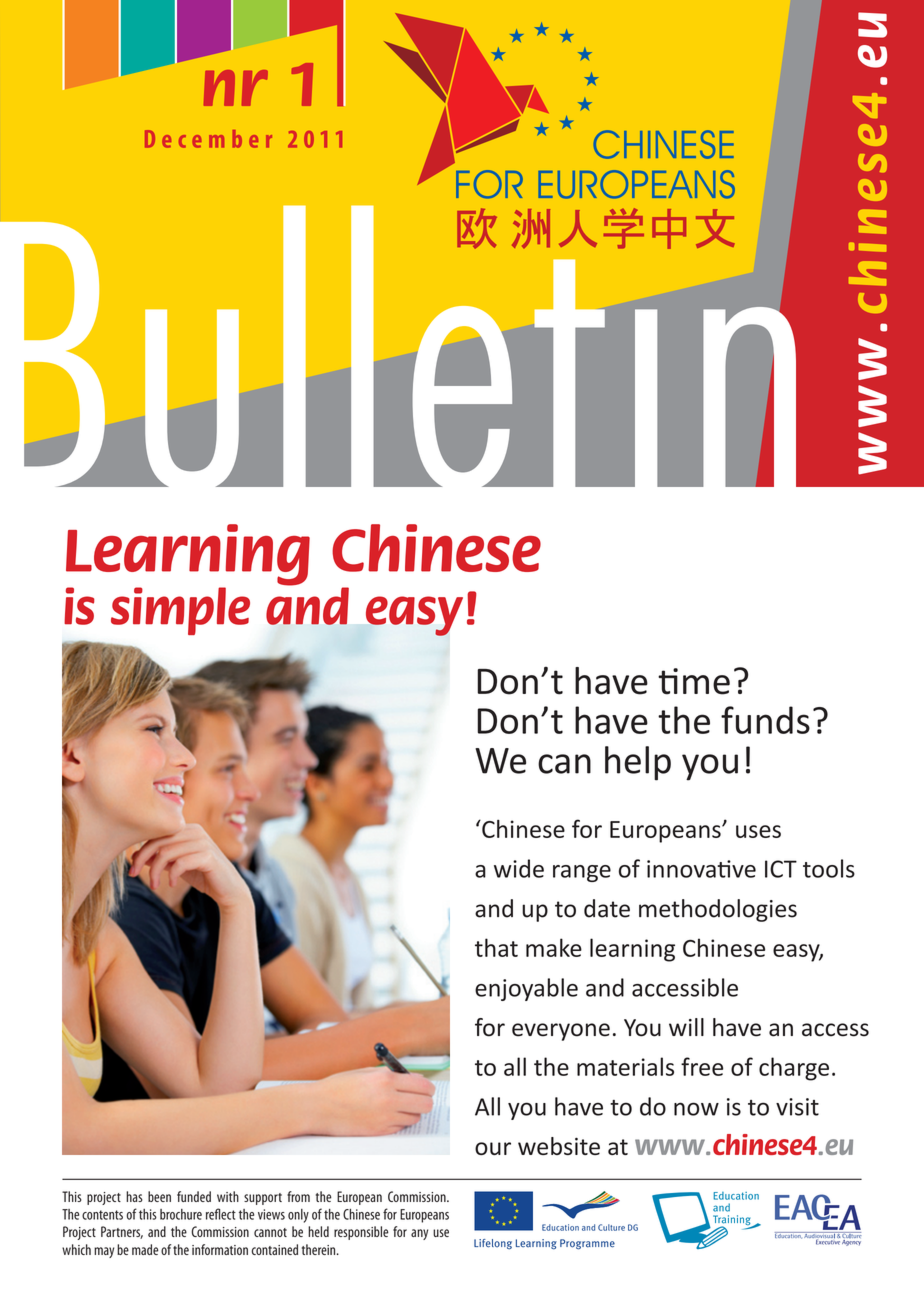 The width and height of the screenshot is (924, 1311). What do you see at coordinates (519, 868) in the screenshot?
I see `wide` at bounding box center [519, 868].
